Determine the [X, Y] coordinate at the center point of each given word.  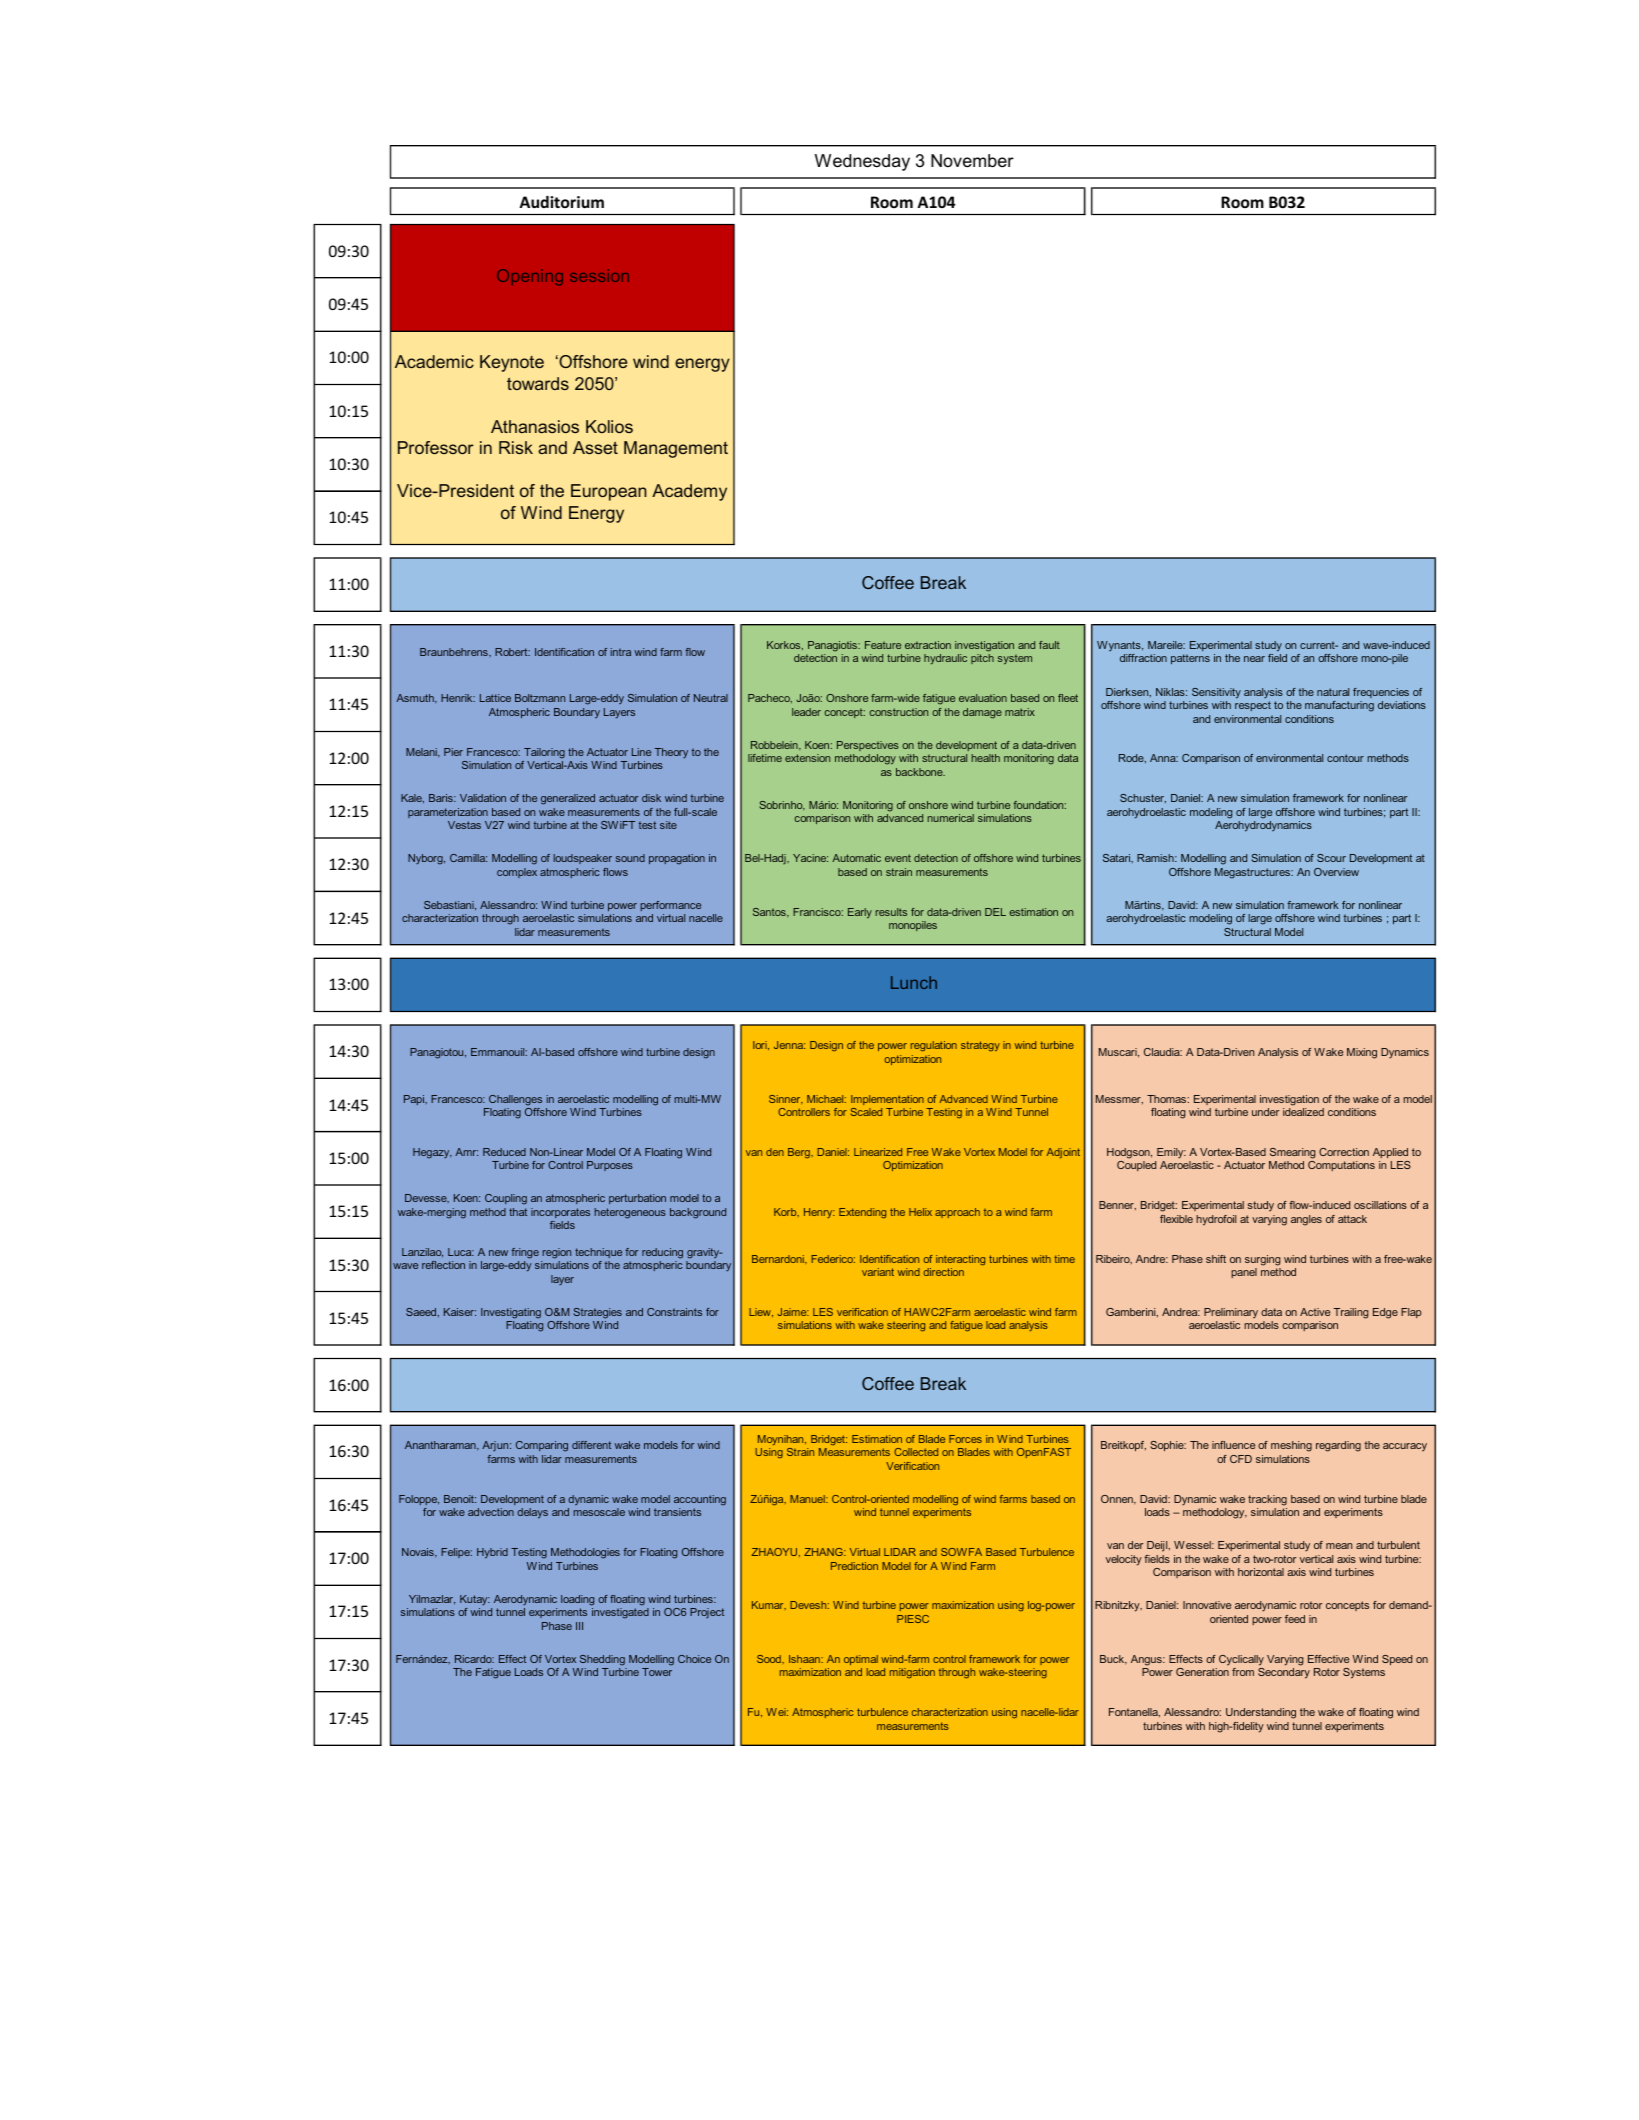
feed [1295, 1619]
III [579, 1626]
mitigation [912, 1673]
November [972, 161]
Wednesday [862, 162]
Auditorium [561, 202]
